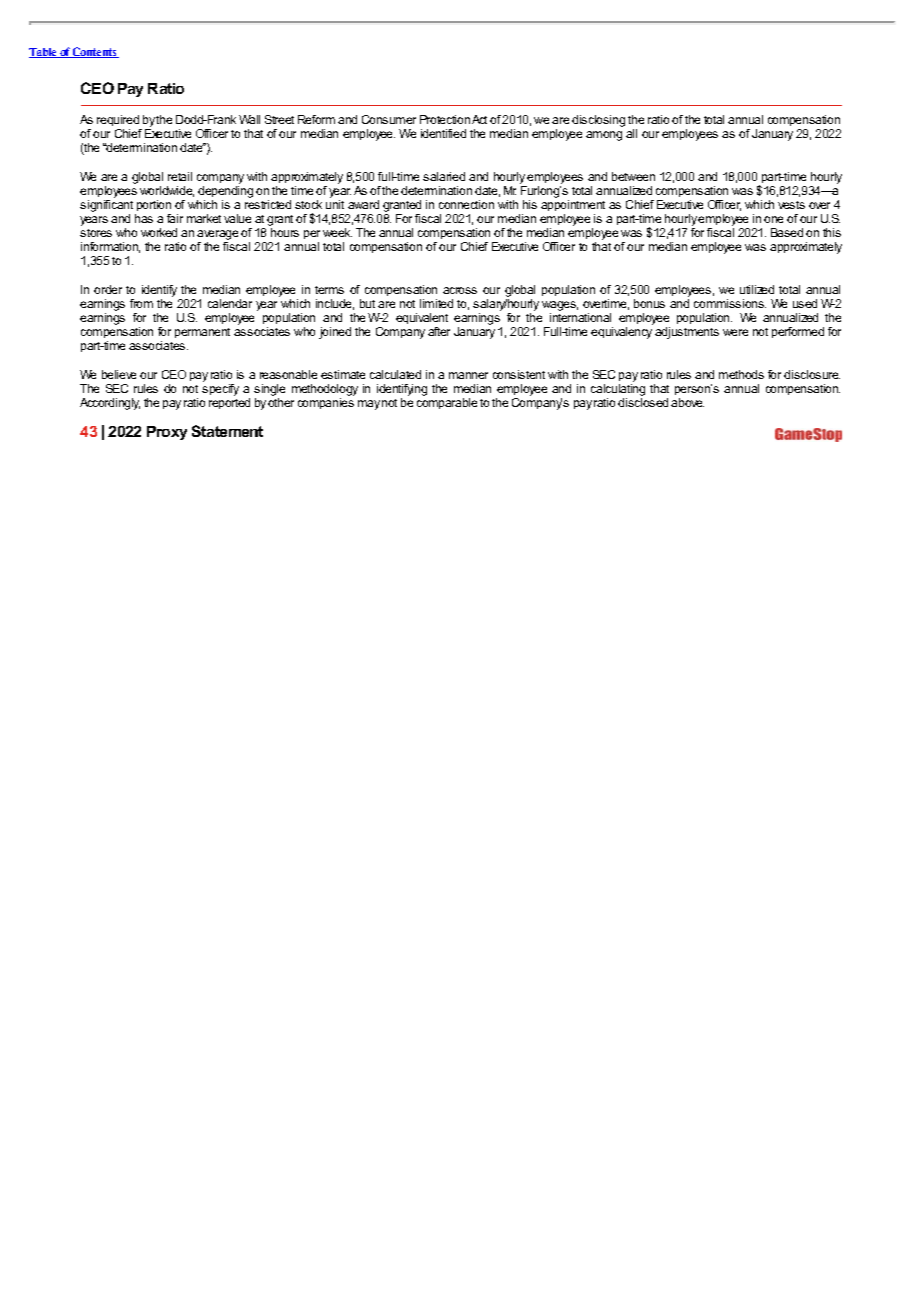 The image size is (924, 1308). Describe the element at coordinates (167, 433) in the document. I see `Proxy` at that location.
